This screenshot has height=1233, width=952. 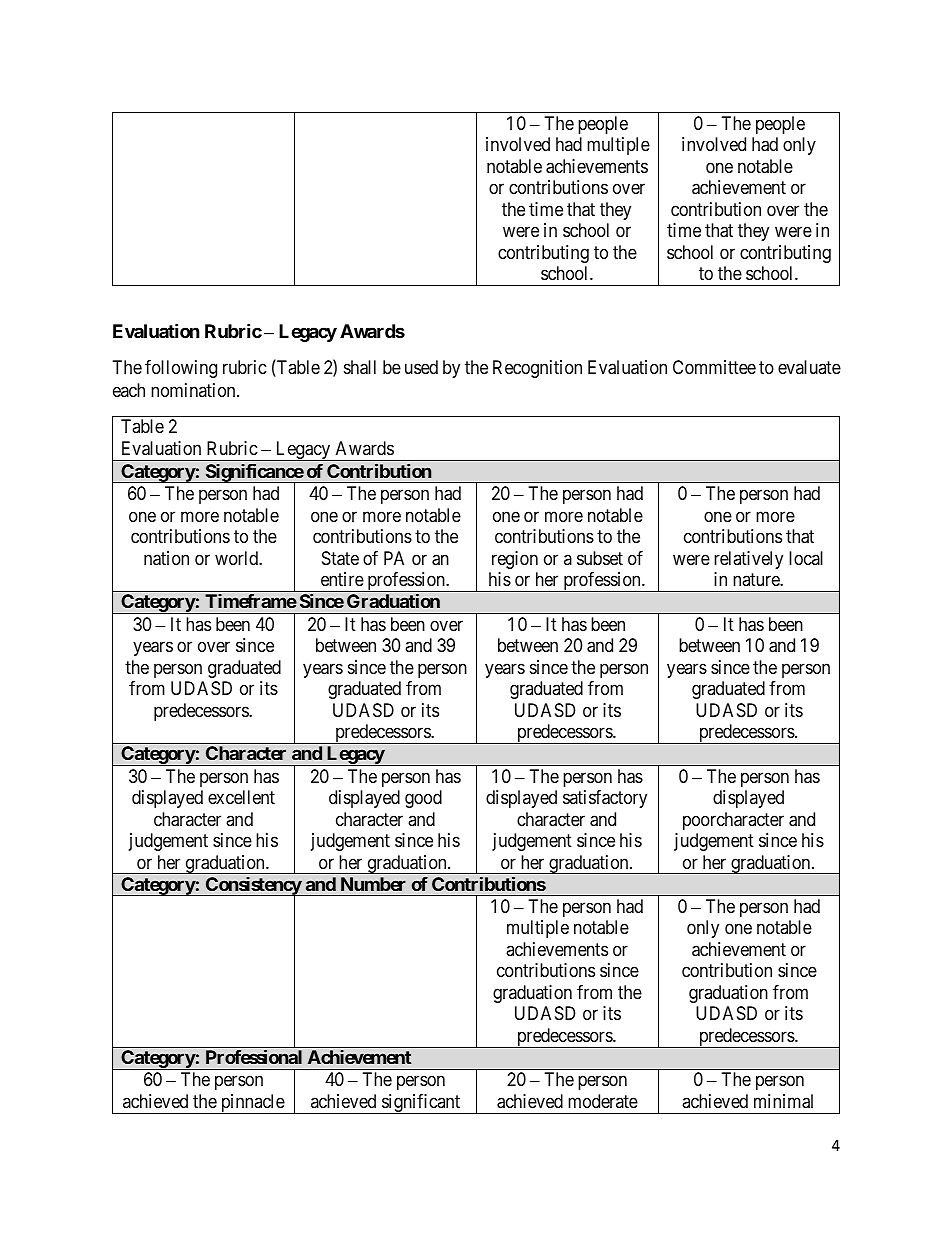 What do you see at coordinates (342, 579) in the screenshot?
I see `entire` at bounding box center [342, 579].
